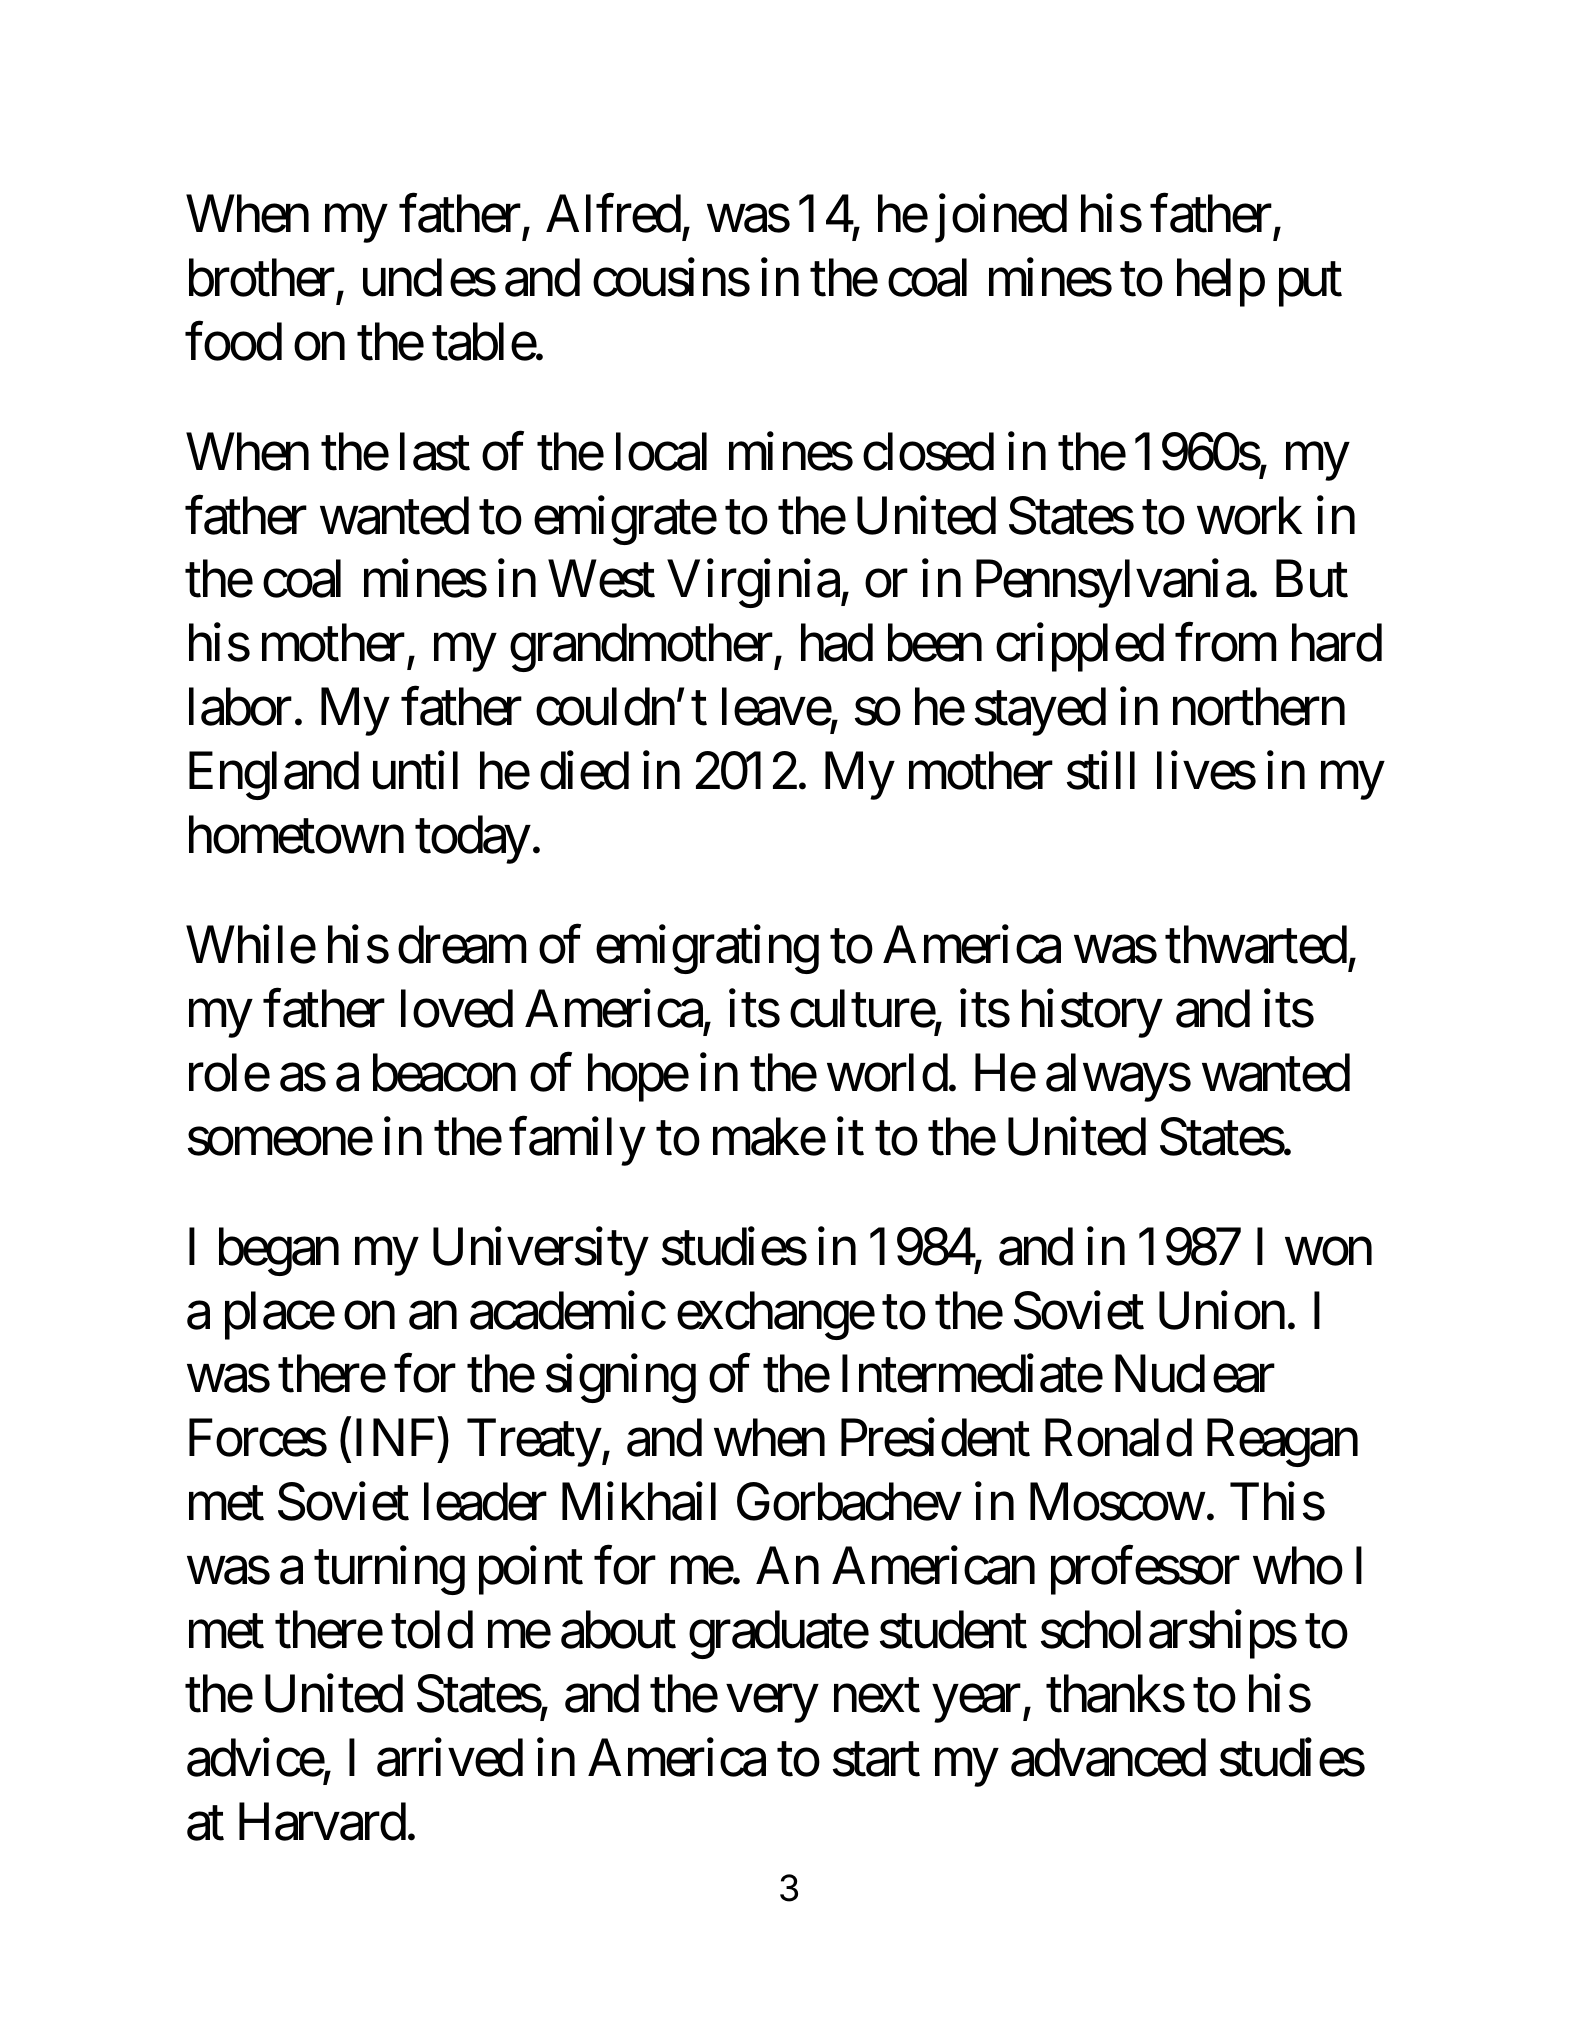 This screenshot has height=2037, width=1574. Describe the element at coordinates (462, 945) in the screenshot. I see `dream` at that location.
